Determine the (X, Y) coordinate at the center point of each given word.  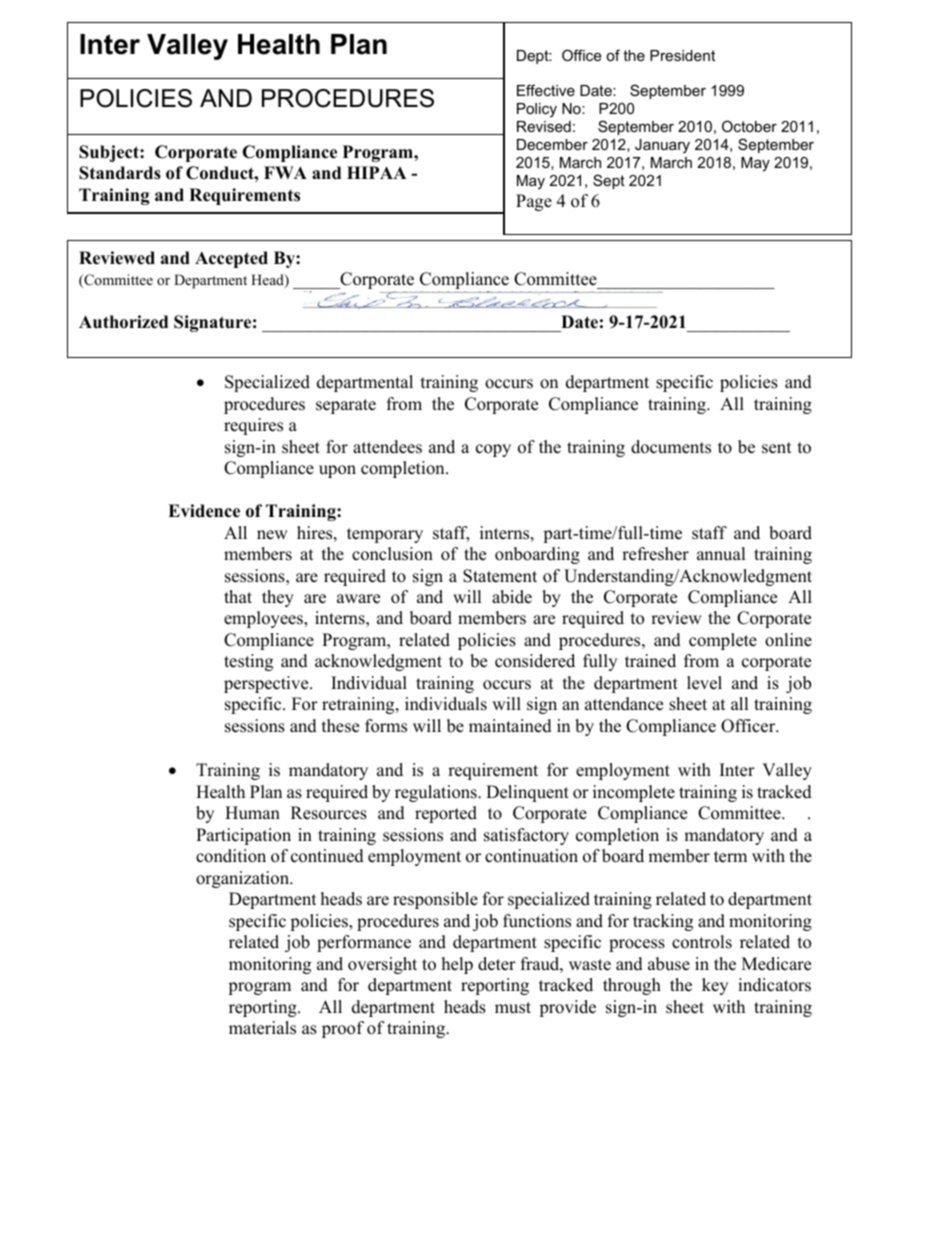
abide (512, 597)
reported (446, 814)
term (730, 857)
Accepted (231, 259)
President (682, 55)
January (662, 146)
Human (252, 813)
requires (253, 426)
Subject (110, 153)
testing (248, 662)
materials (262, 1028)
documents (671, 447)
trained (650, 661)
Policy (537, 110)
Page (534, 202)
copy (493, 450)
